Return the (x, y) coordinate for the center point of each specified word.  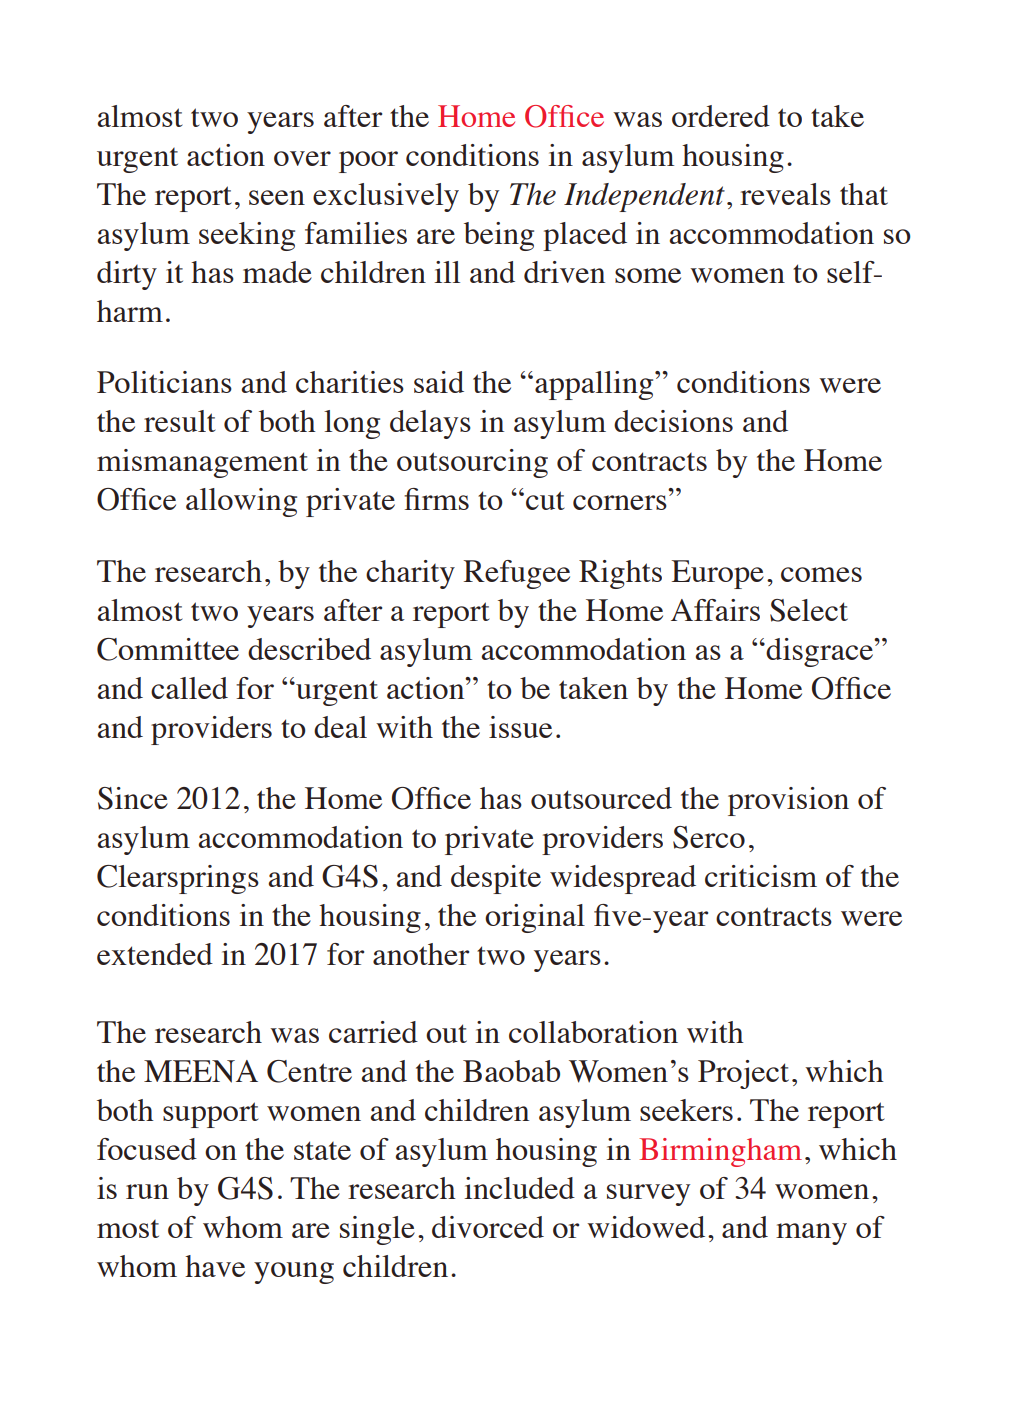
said (439, 382)
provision (788, 801)
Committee (168, 649)
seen (277, 197)
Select (809, 610)
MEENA (201, 1071)
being (499, 236)
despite (496, 879)
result (179, 421)
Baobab (511, 1071)
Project (743, 1074)
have (215, 1266)
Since (133, 798)
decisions (673, 421)
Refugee (517, 574)
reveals (785, 194)
